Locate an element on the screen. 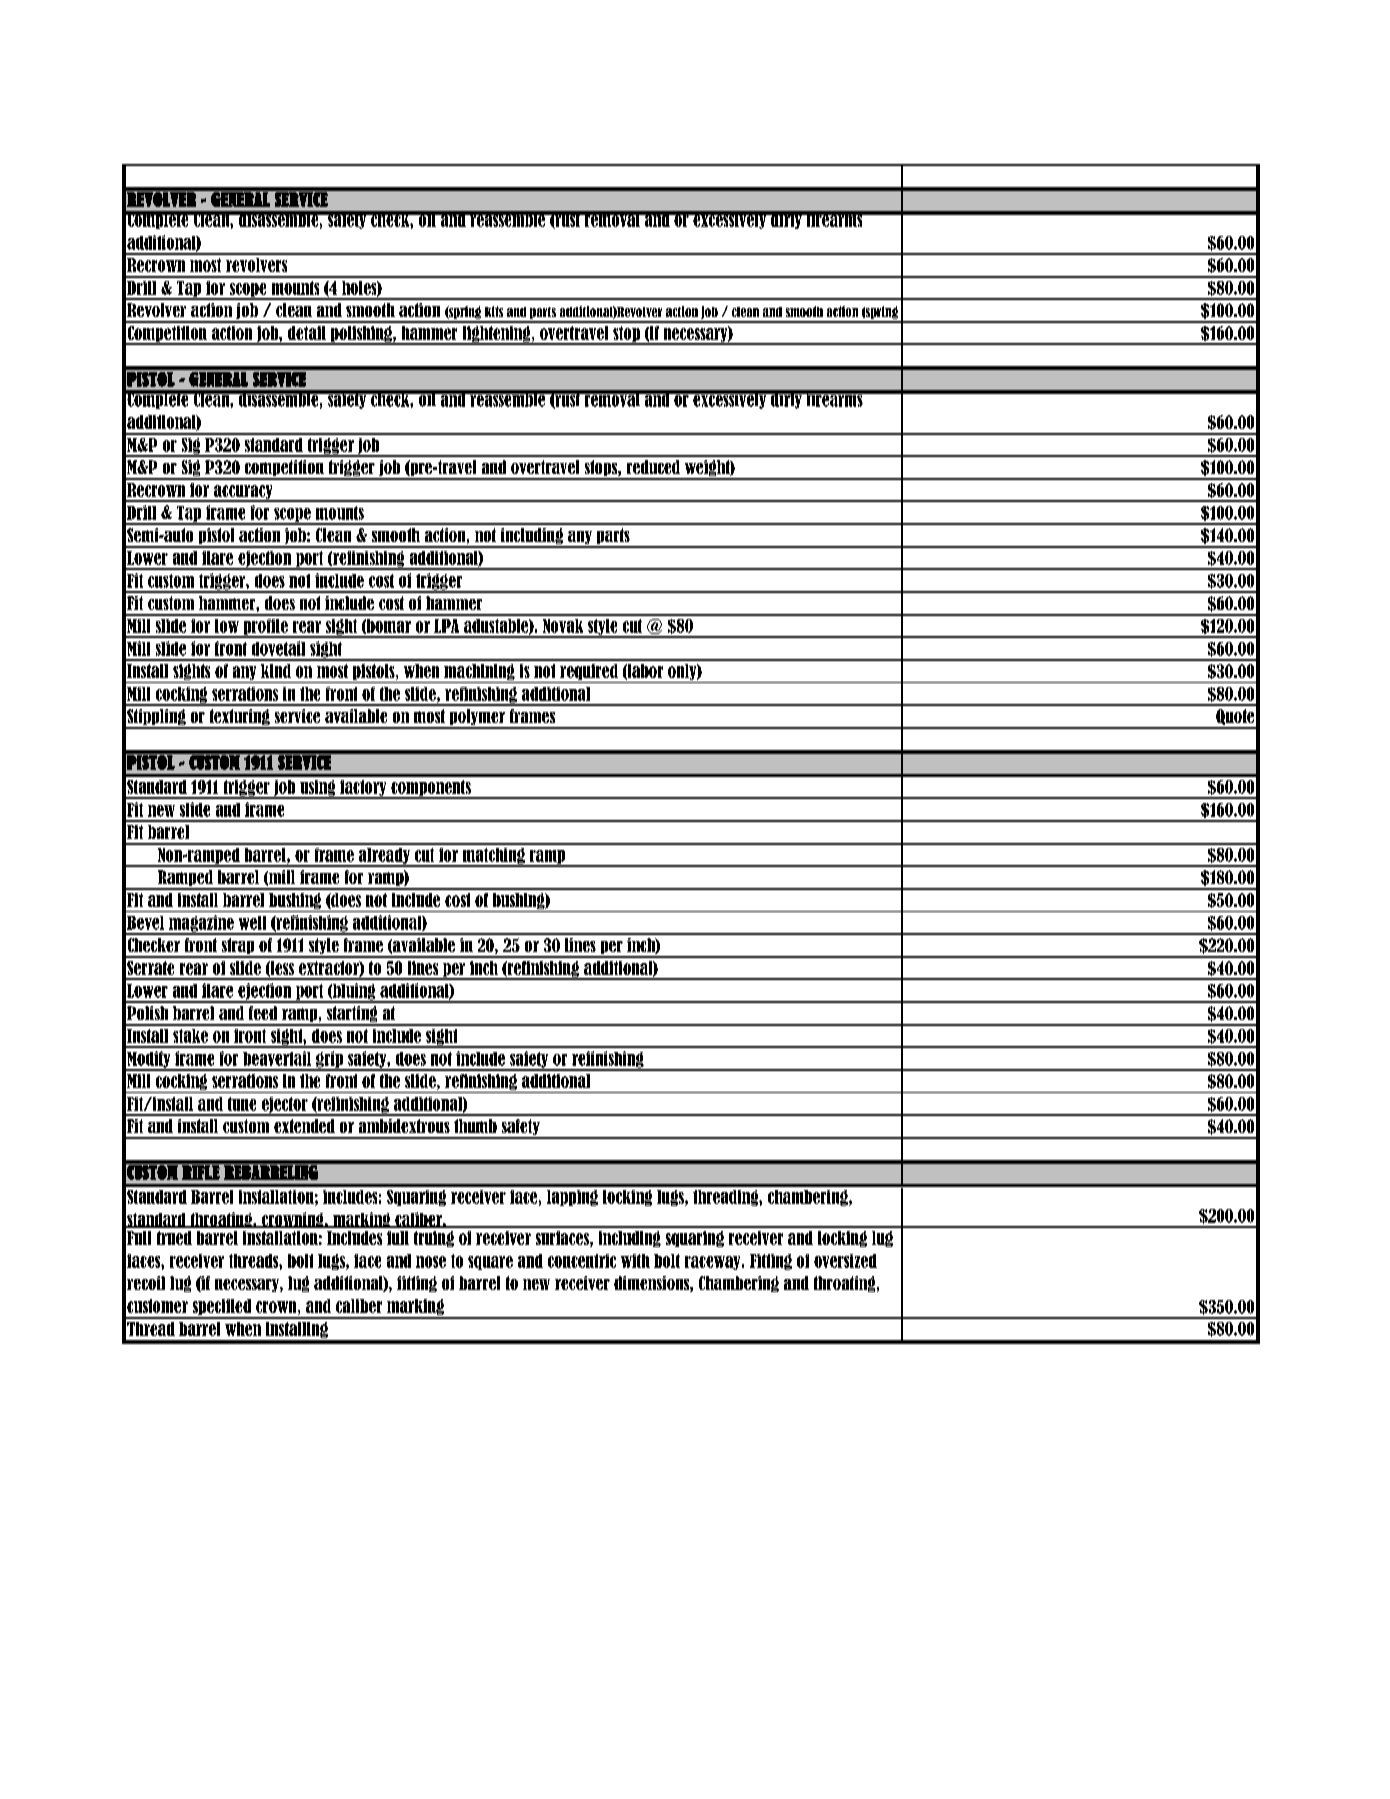 Image resolution: width=1390 pixels, height=1799 pixels. square is located at coordinates (490, 1263).
